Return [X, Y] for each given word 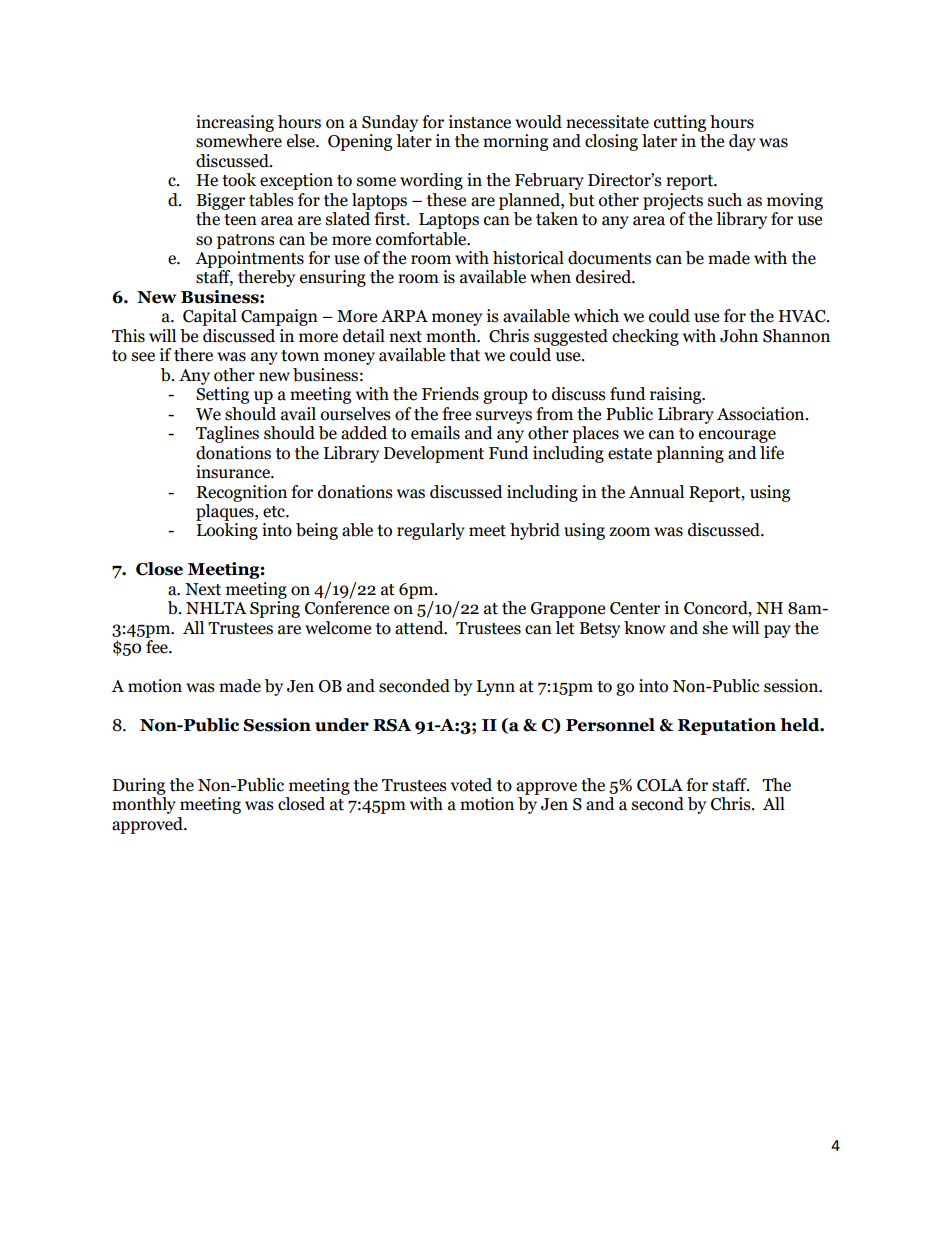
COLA [660, 785]
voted [471, 785]
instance [480, 122]
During [139, 786]
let [565, 628]
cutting [680, 123]
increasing [235, 123]
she [715, 628]
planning [690, 454]
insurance [234, 472]
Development [434, 454]
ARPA [404, 316]
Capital [210, 317]
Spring [275, 609]
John [739, 336]
